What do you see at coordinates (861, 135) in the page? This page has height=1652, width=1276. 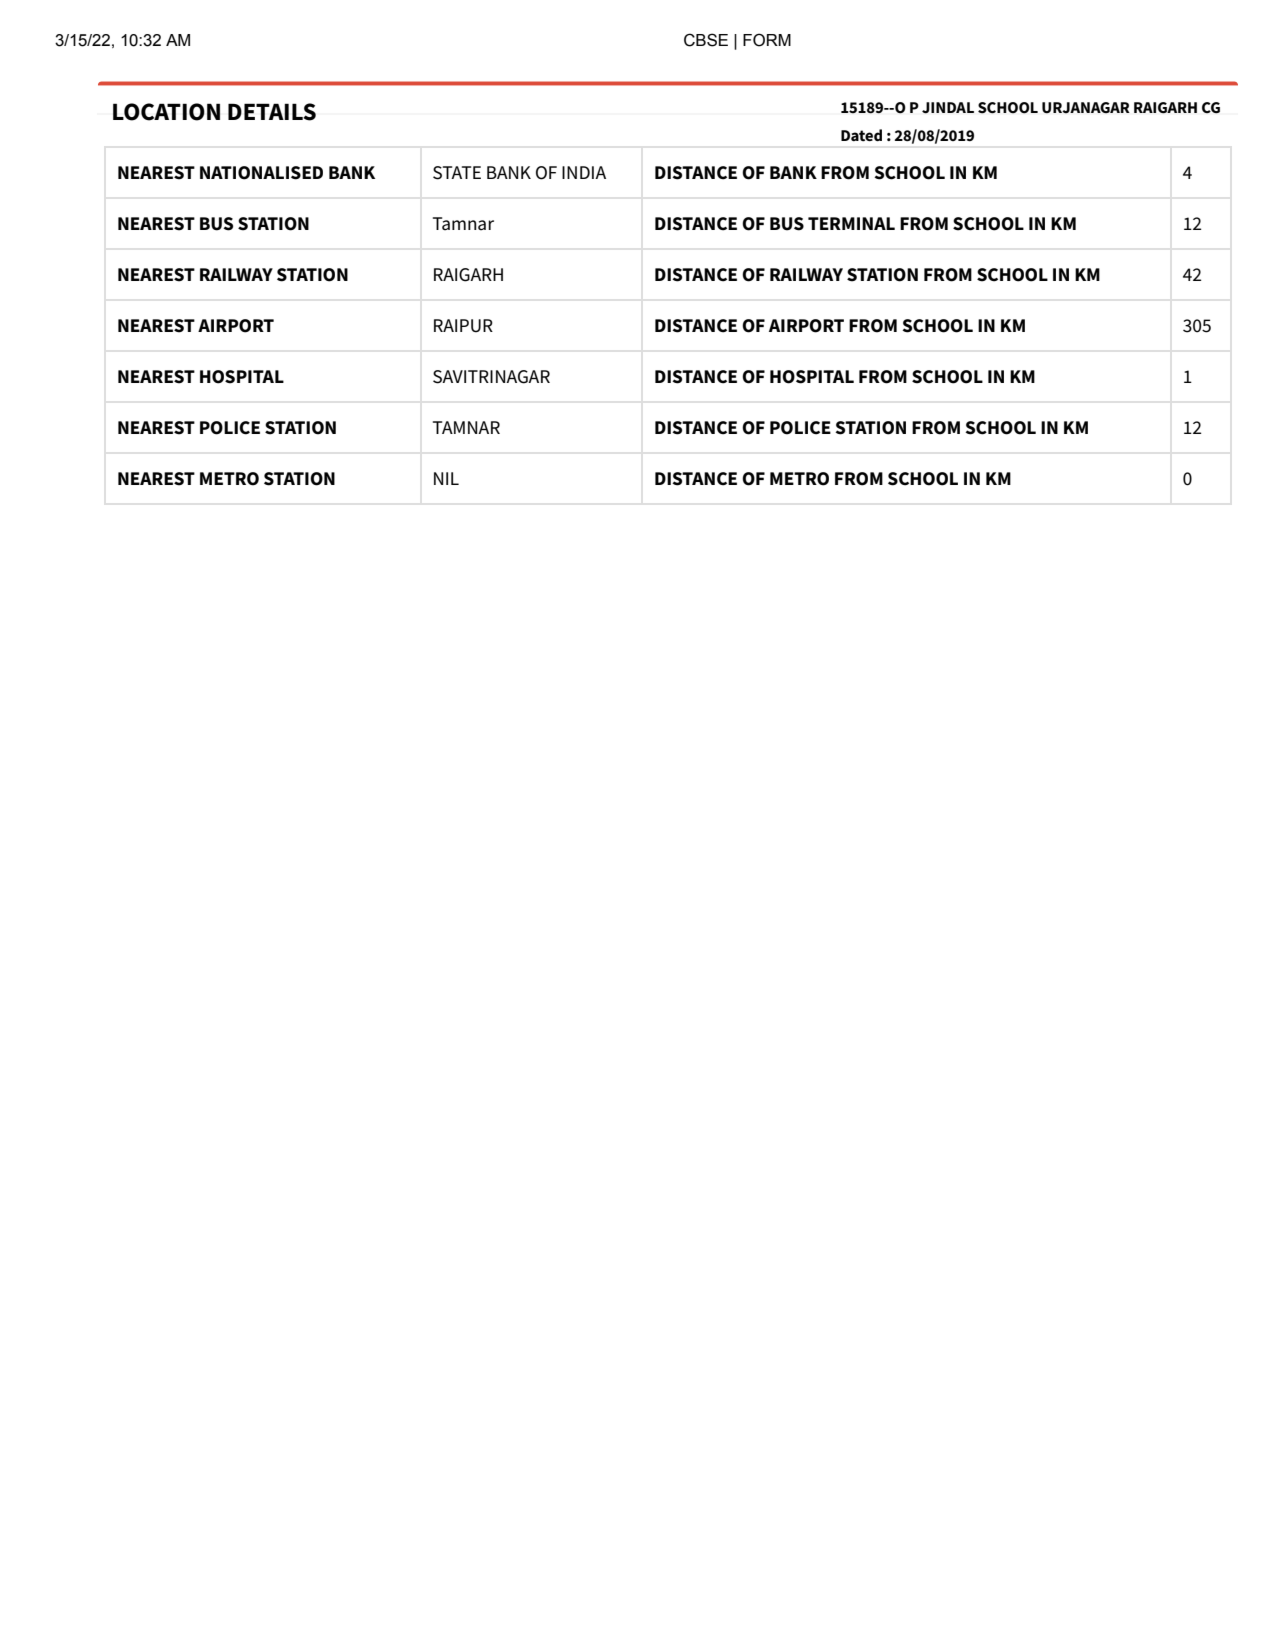 I see `Dated` at bounding box center [861, 135].
